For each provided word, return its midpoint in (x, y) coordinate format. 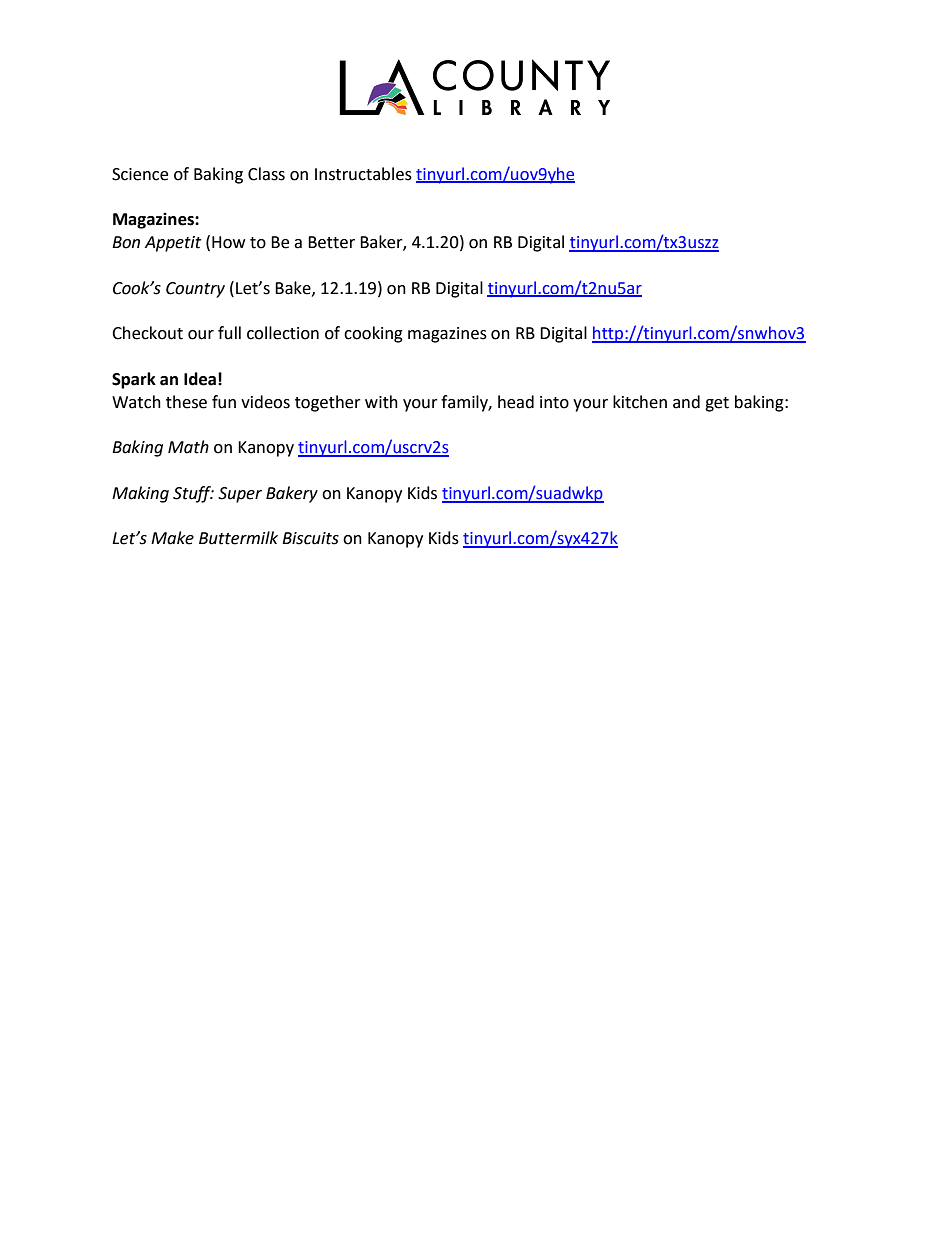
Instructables (363, 174)
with (381, 402)
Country (195, 290)
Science (140, 174)
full (229, 333)
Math (188, 447)
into (554, 402)
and (686, 402)
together (328, 403)
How (228, 242)
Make (172, 538)
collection (283, 333)
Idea (200, 379)
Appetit (173, 244)
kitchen (640, 402)
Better (331, 242)
